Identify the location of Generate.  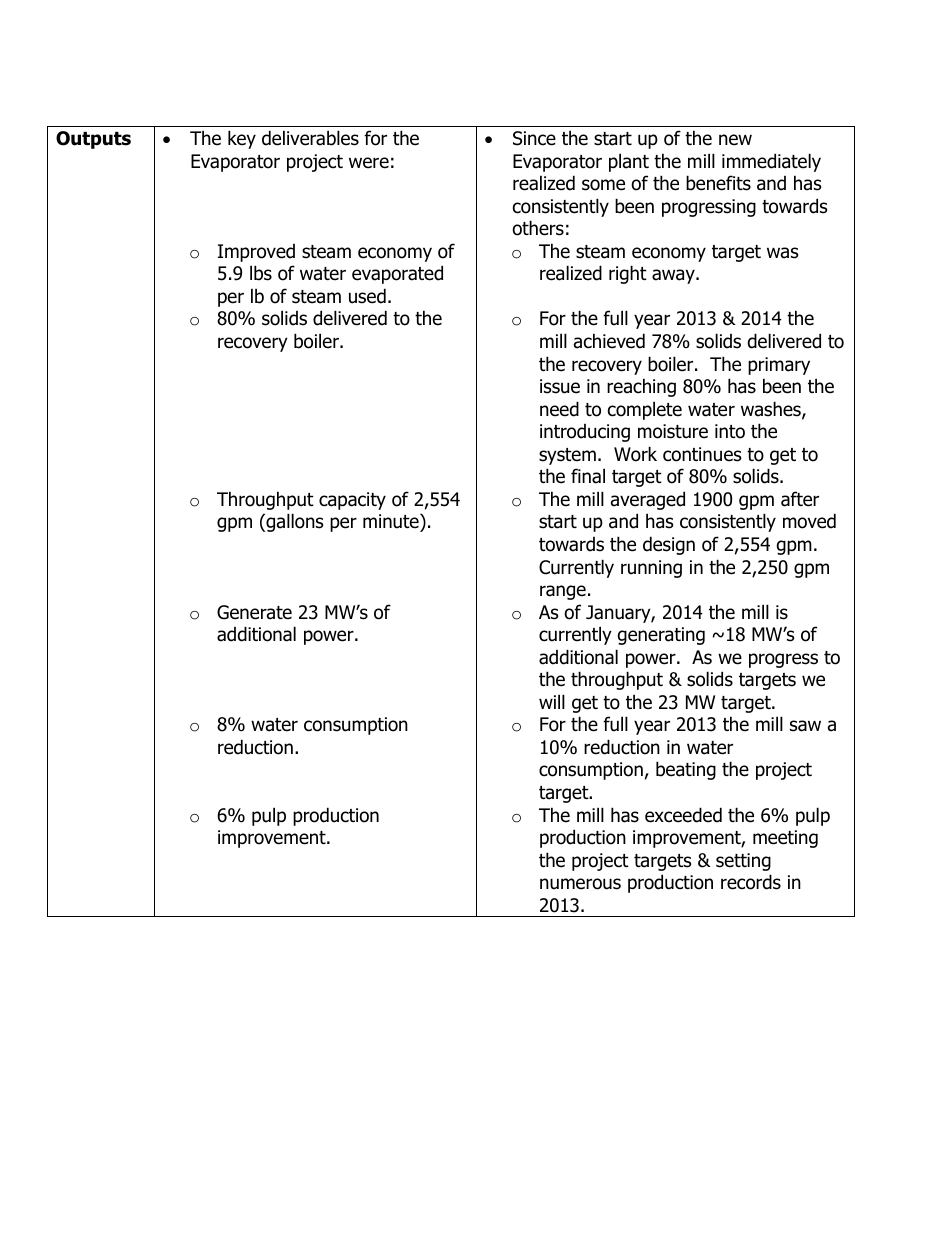
(254, 612).
